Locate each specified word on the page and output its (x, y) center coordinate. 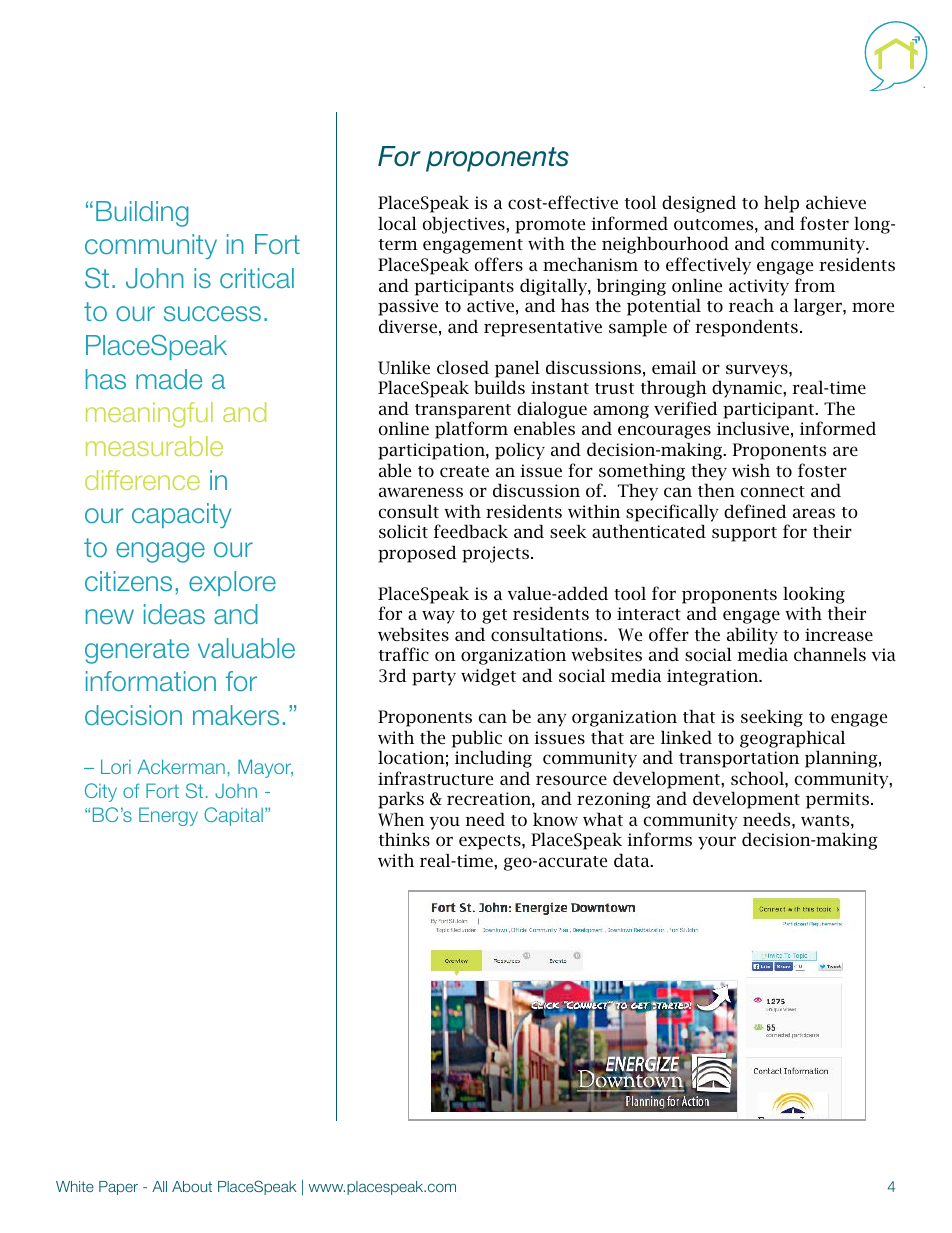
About (192, 1186)
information (151, 681)
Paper (118, 1188)
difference (142, 480)
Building (142, 214)
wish (751, 470)
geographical (792, 739)
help (781, 204)
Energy (168, 816)
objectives (465, 225)
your (717, 843)
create (464, 471)
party (434, 678)
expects (491, 842)
